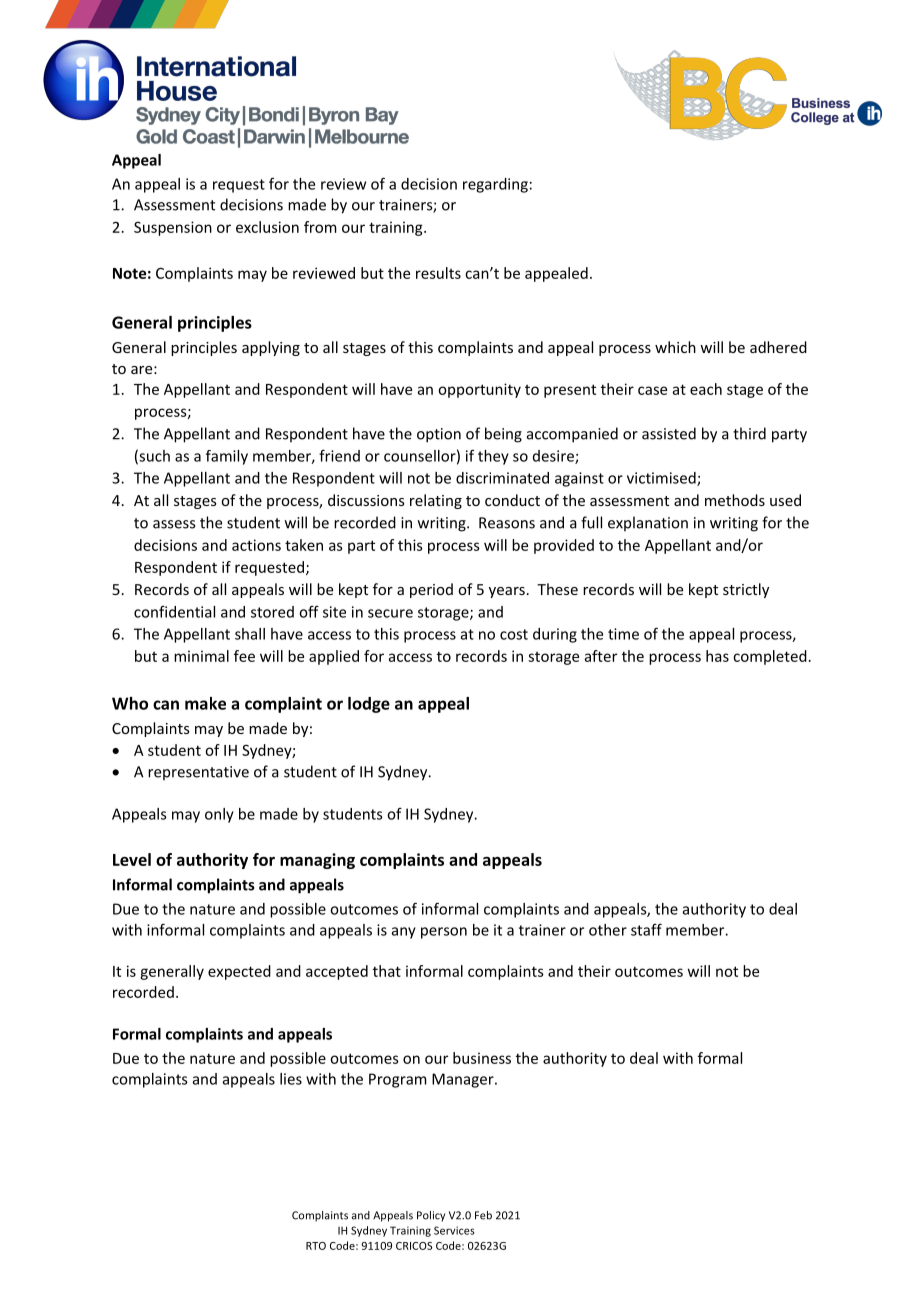 This screenshot has height=1308, width=924. What do you see at coordinates (675, 347) in the screenshot?
I see `which` at bounding box center [675, 347].
